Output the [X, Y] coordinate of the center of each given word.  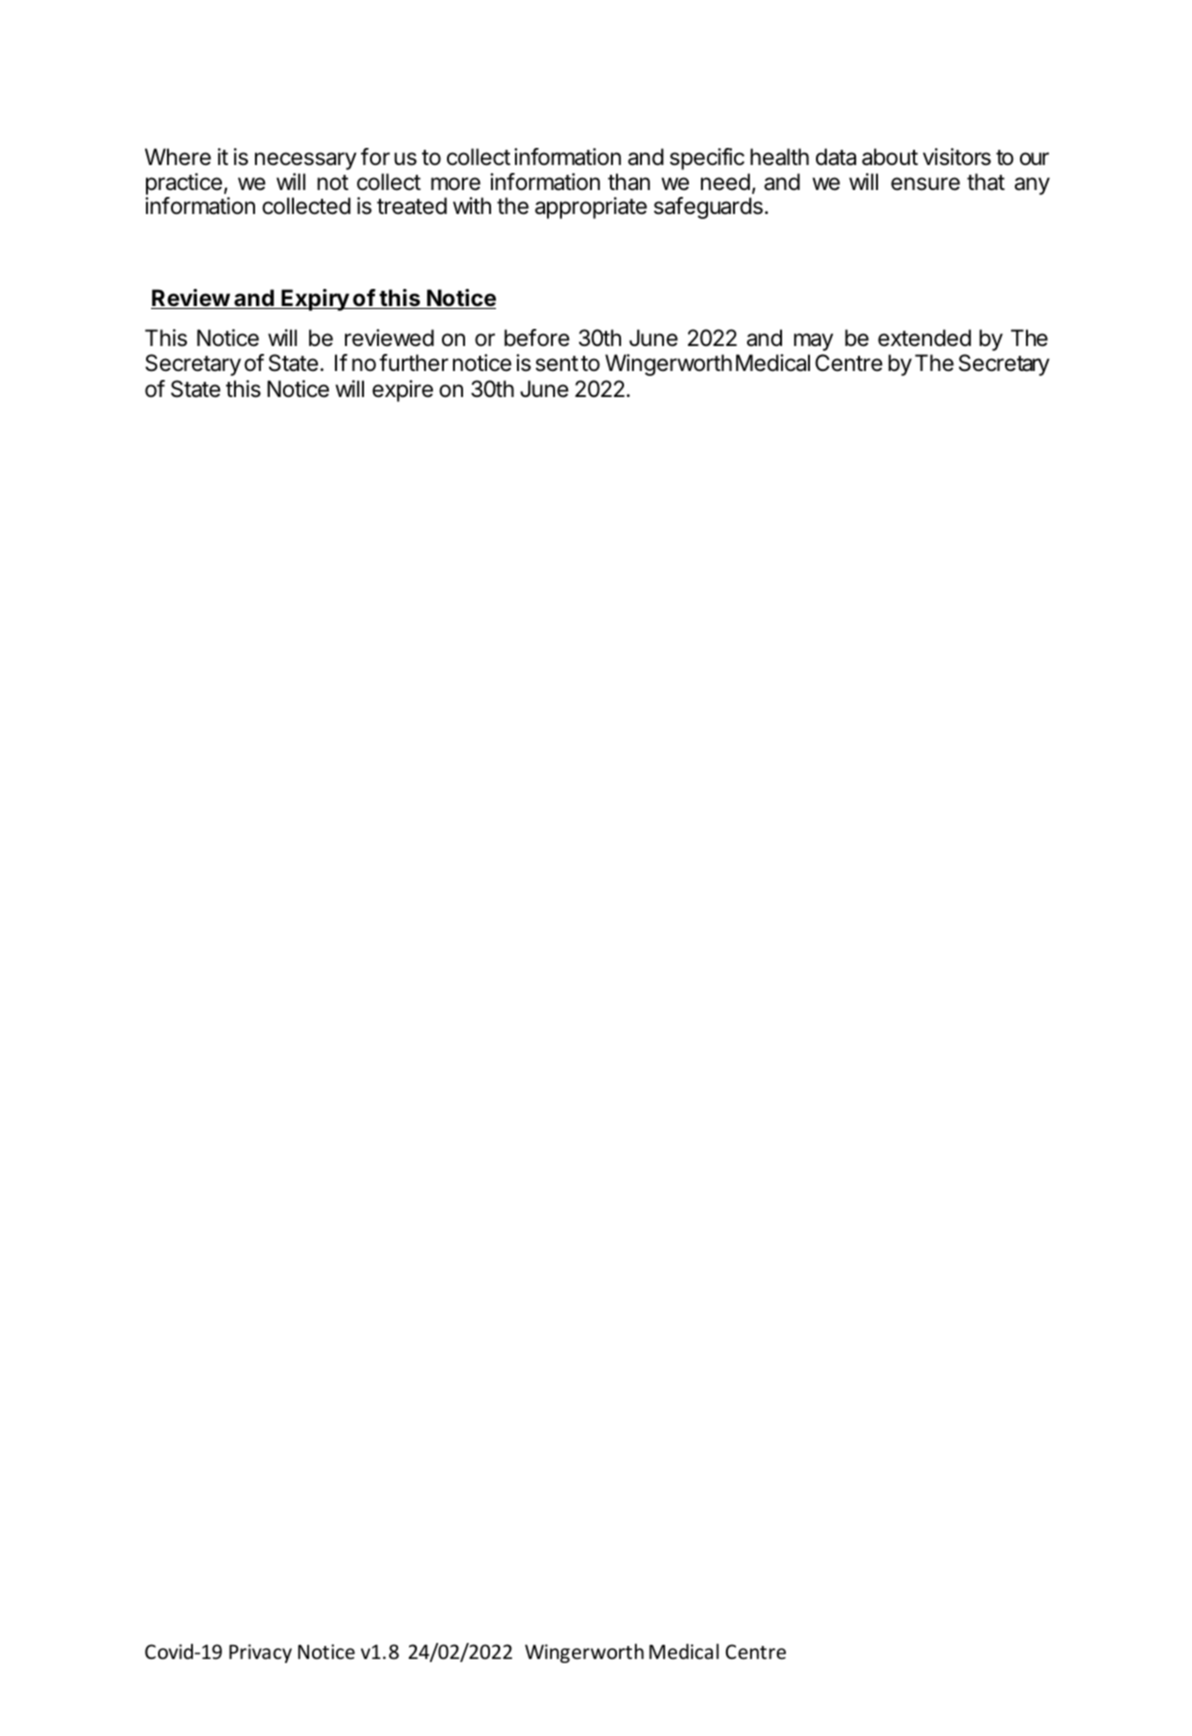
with [472, 205]
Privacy [260, 1653]
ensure [925, 184]
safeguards [708, 208]
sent [557, 364]
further [413, 363]
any [1032, 186]
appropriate [591, 208]
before [537, 338]
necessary [306, 161]
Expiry [315, 300]
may [813, 342]
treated [412, 206]
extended [924, 338]
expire [402, 391]
